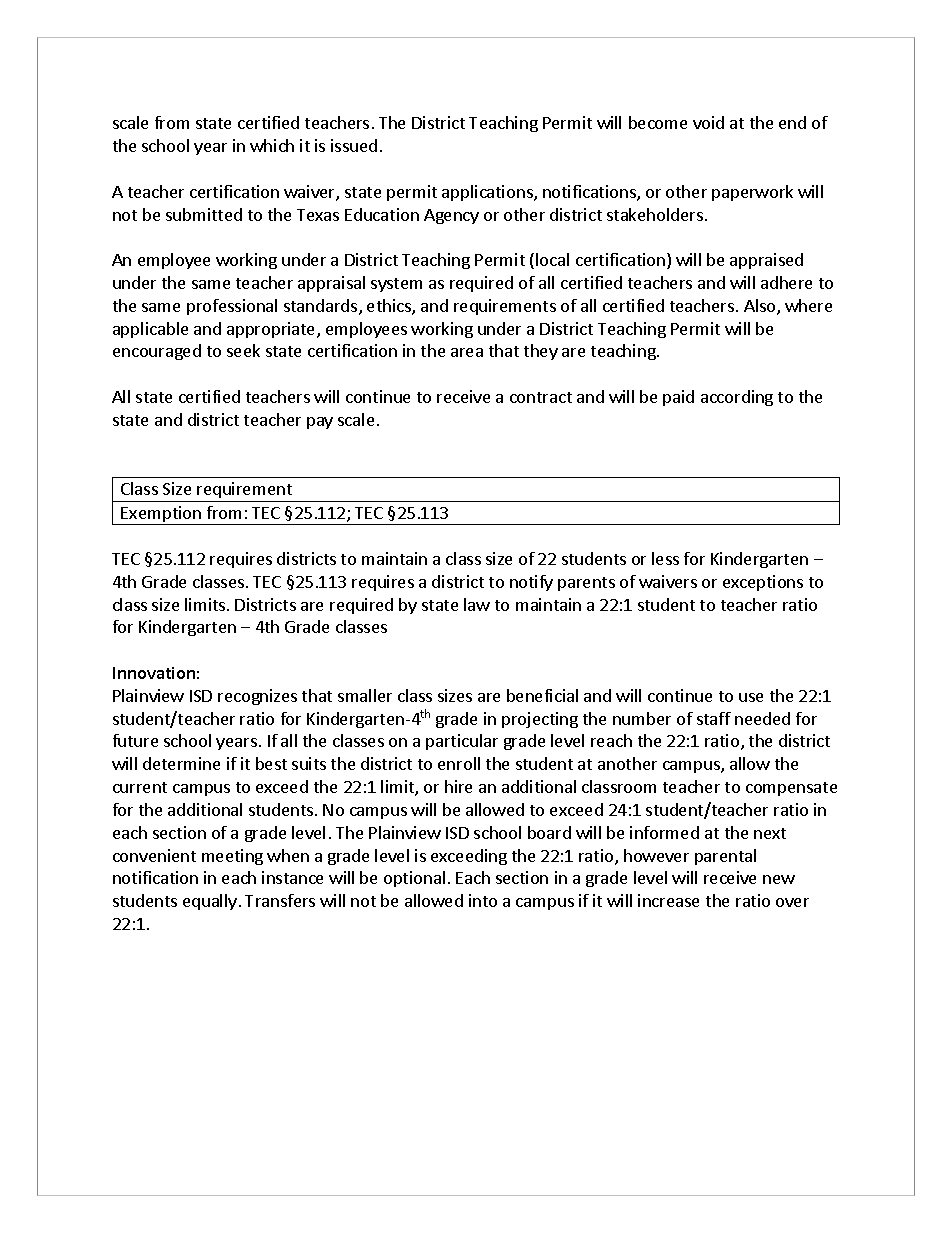 The image size is (952, 1233). I want to click on void, so click(708, 122).
